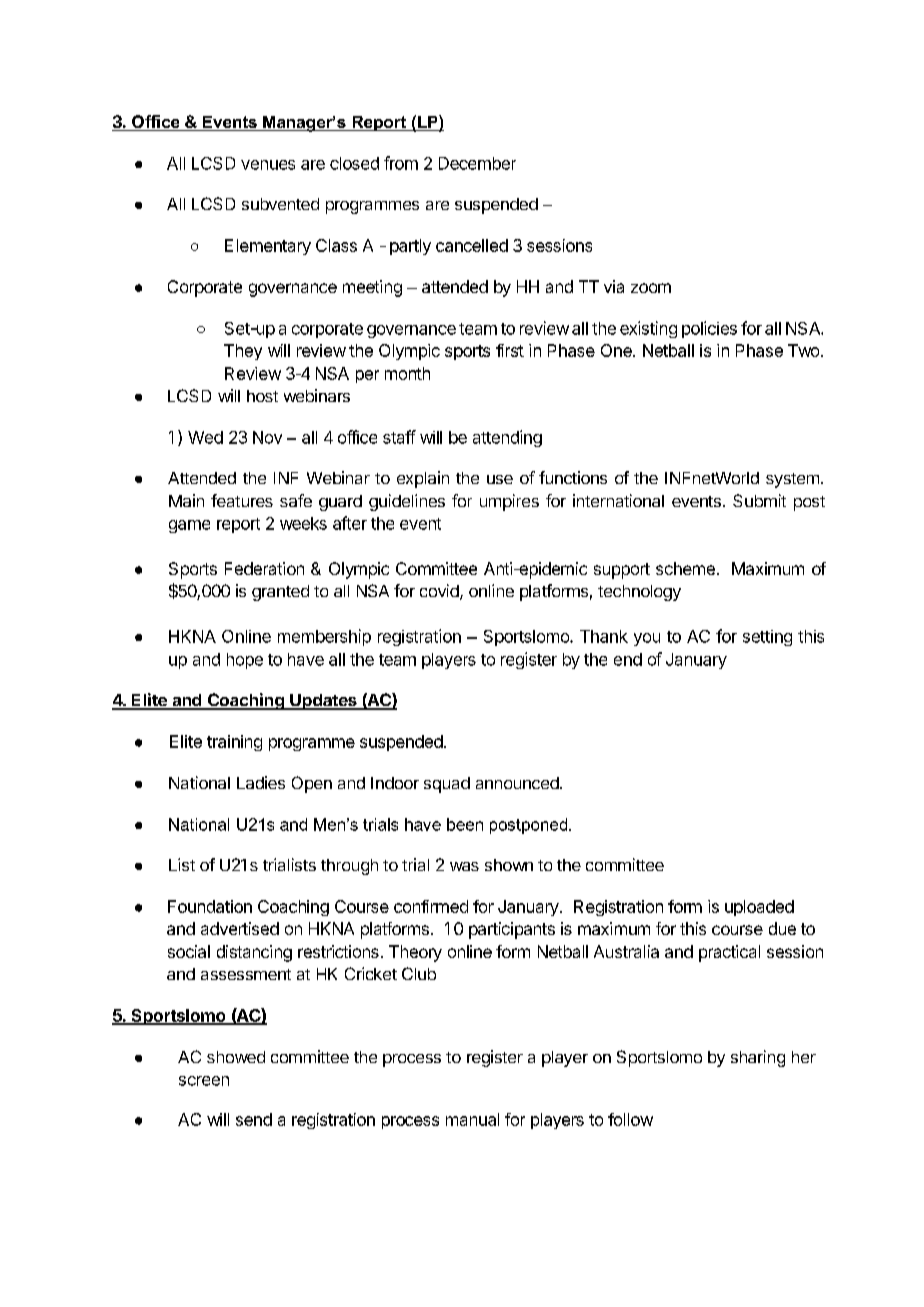  What do you see at coordinates (245, 661) in the image?
I see `hope` at bounding box center [245, 661].
